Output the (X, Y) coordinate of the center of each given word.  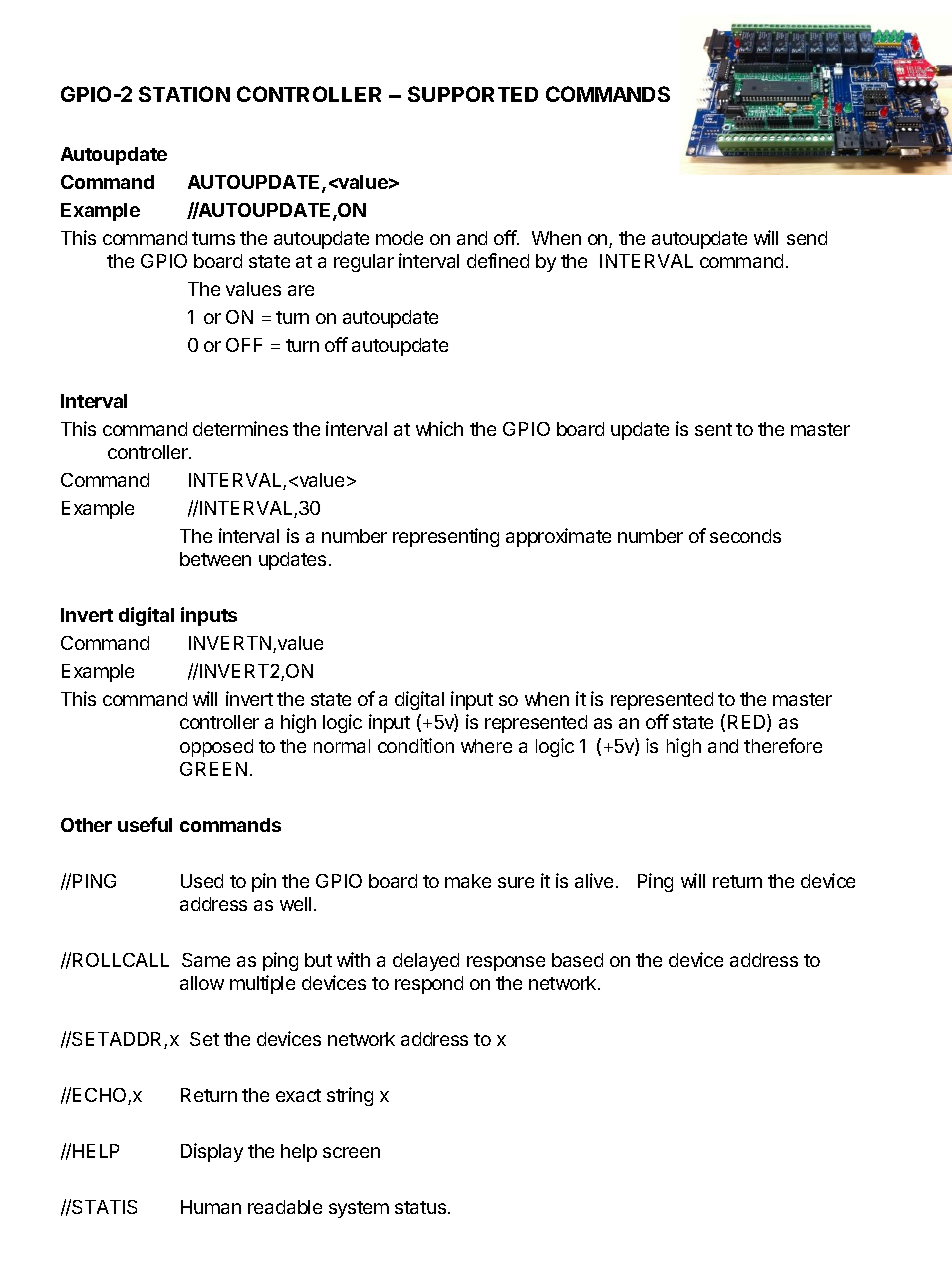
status (422, 1207)
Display (212, 1152)
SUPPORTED (473, 94)
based (577, 960)
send (807, 238)
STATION (184, 94)
